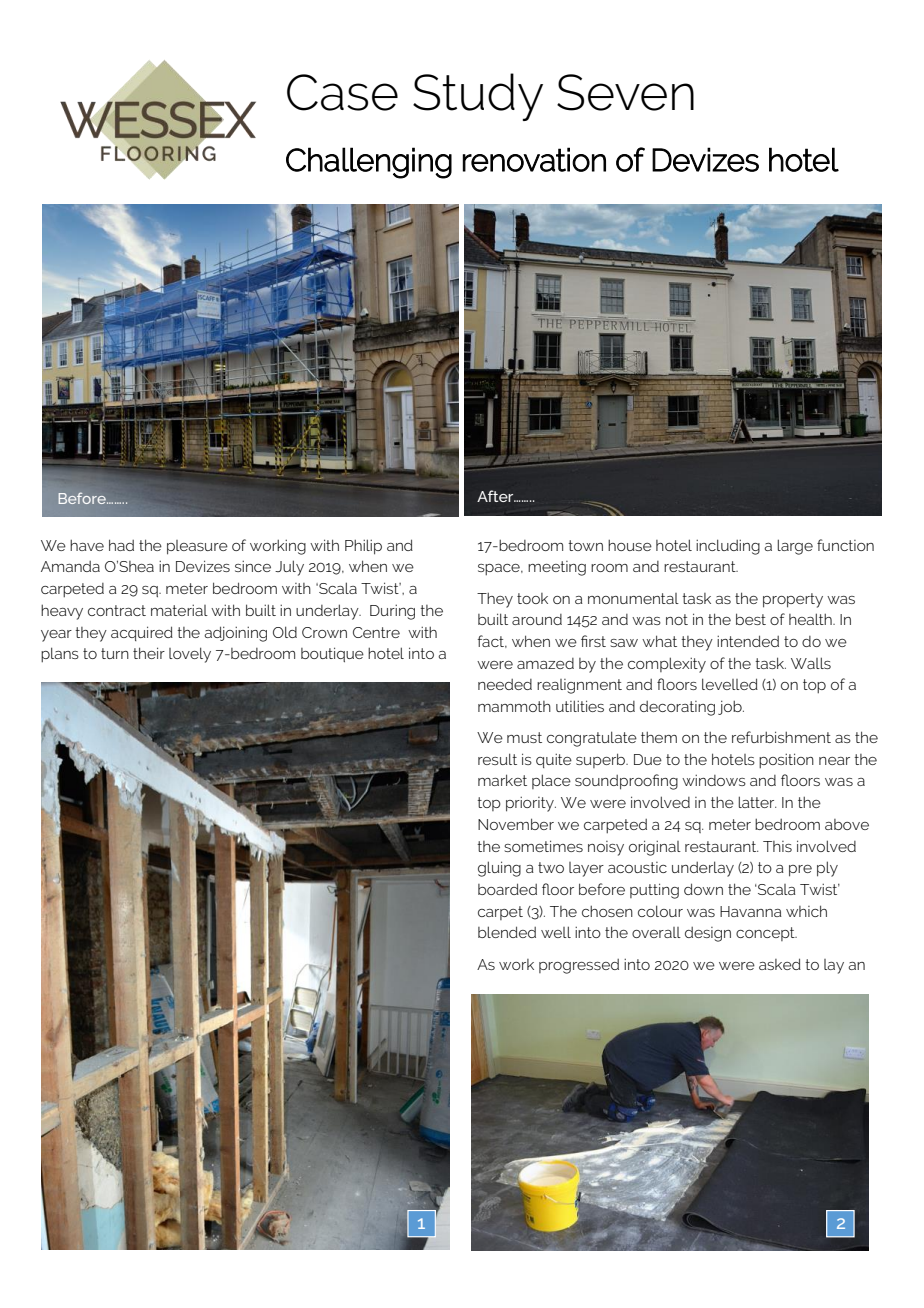  What do you see at coordinates (478, 97) in the image?
I see `Study` at bounding box center [478, 97].
